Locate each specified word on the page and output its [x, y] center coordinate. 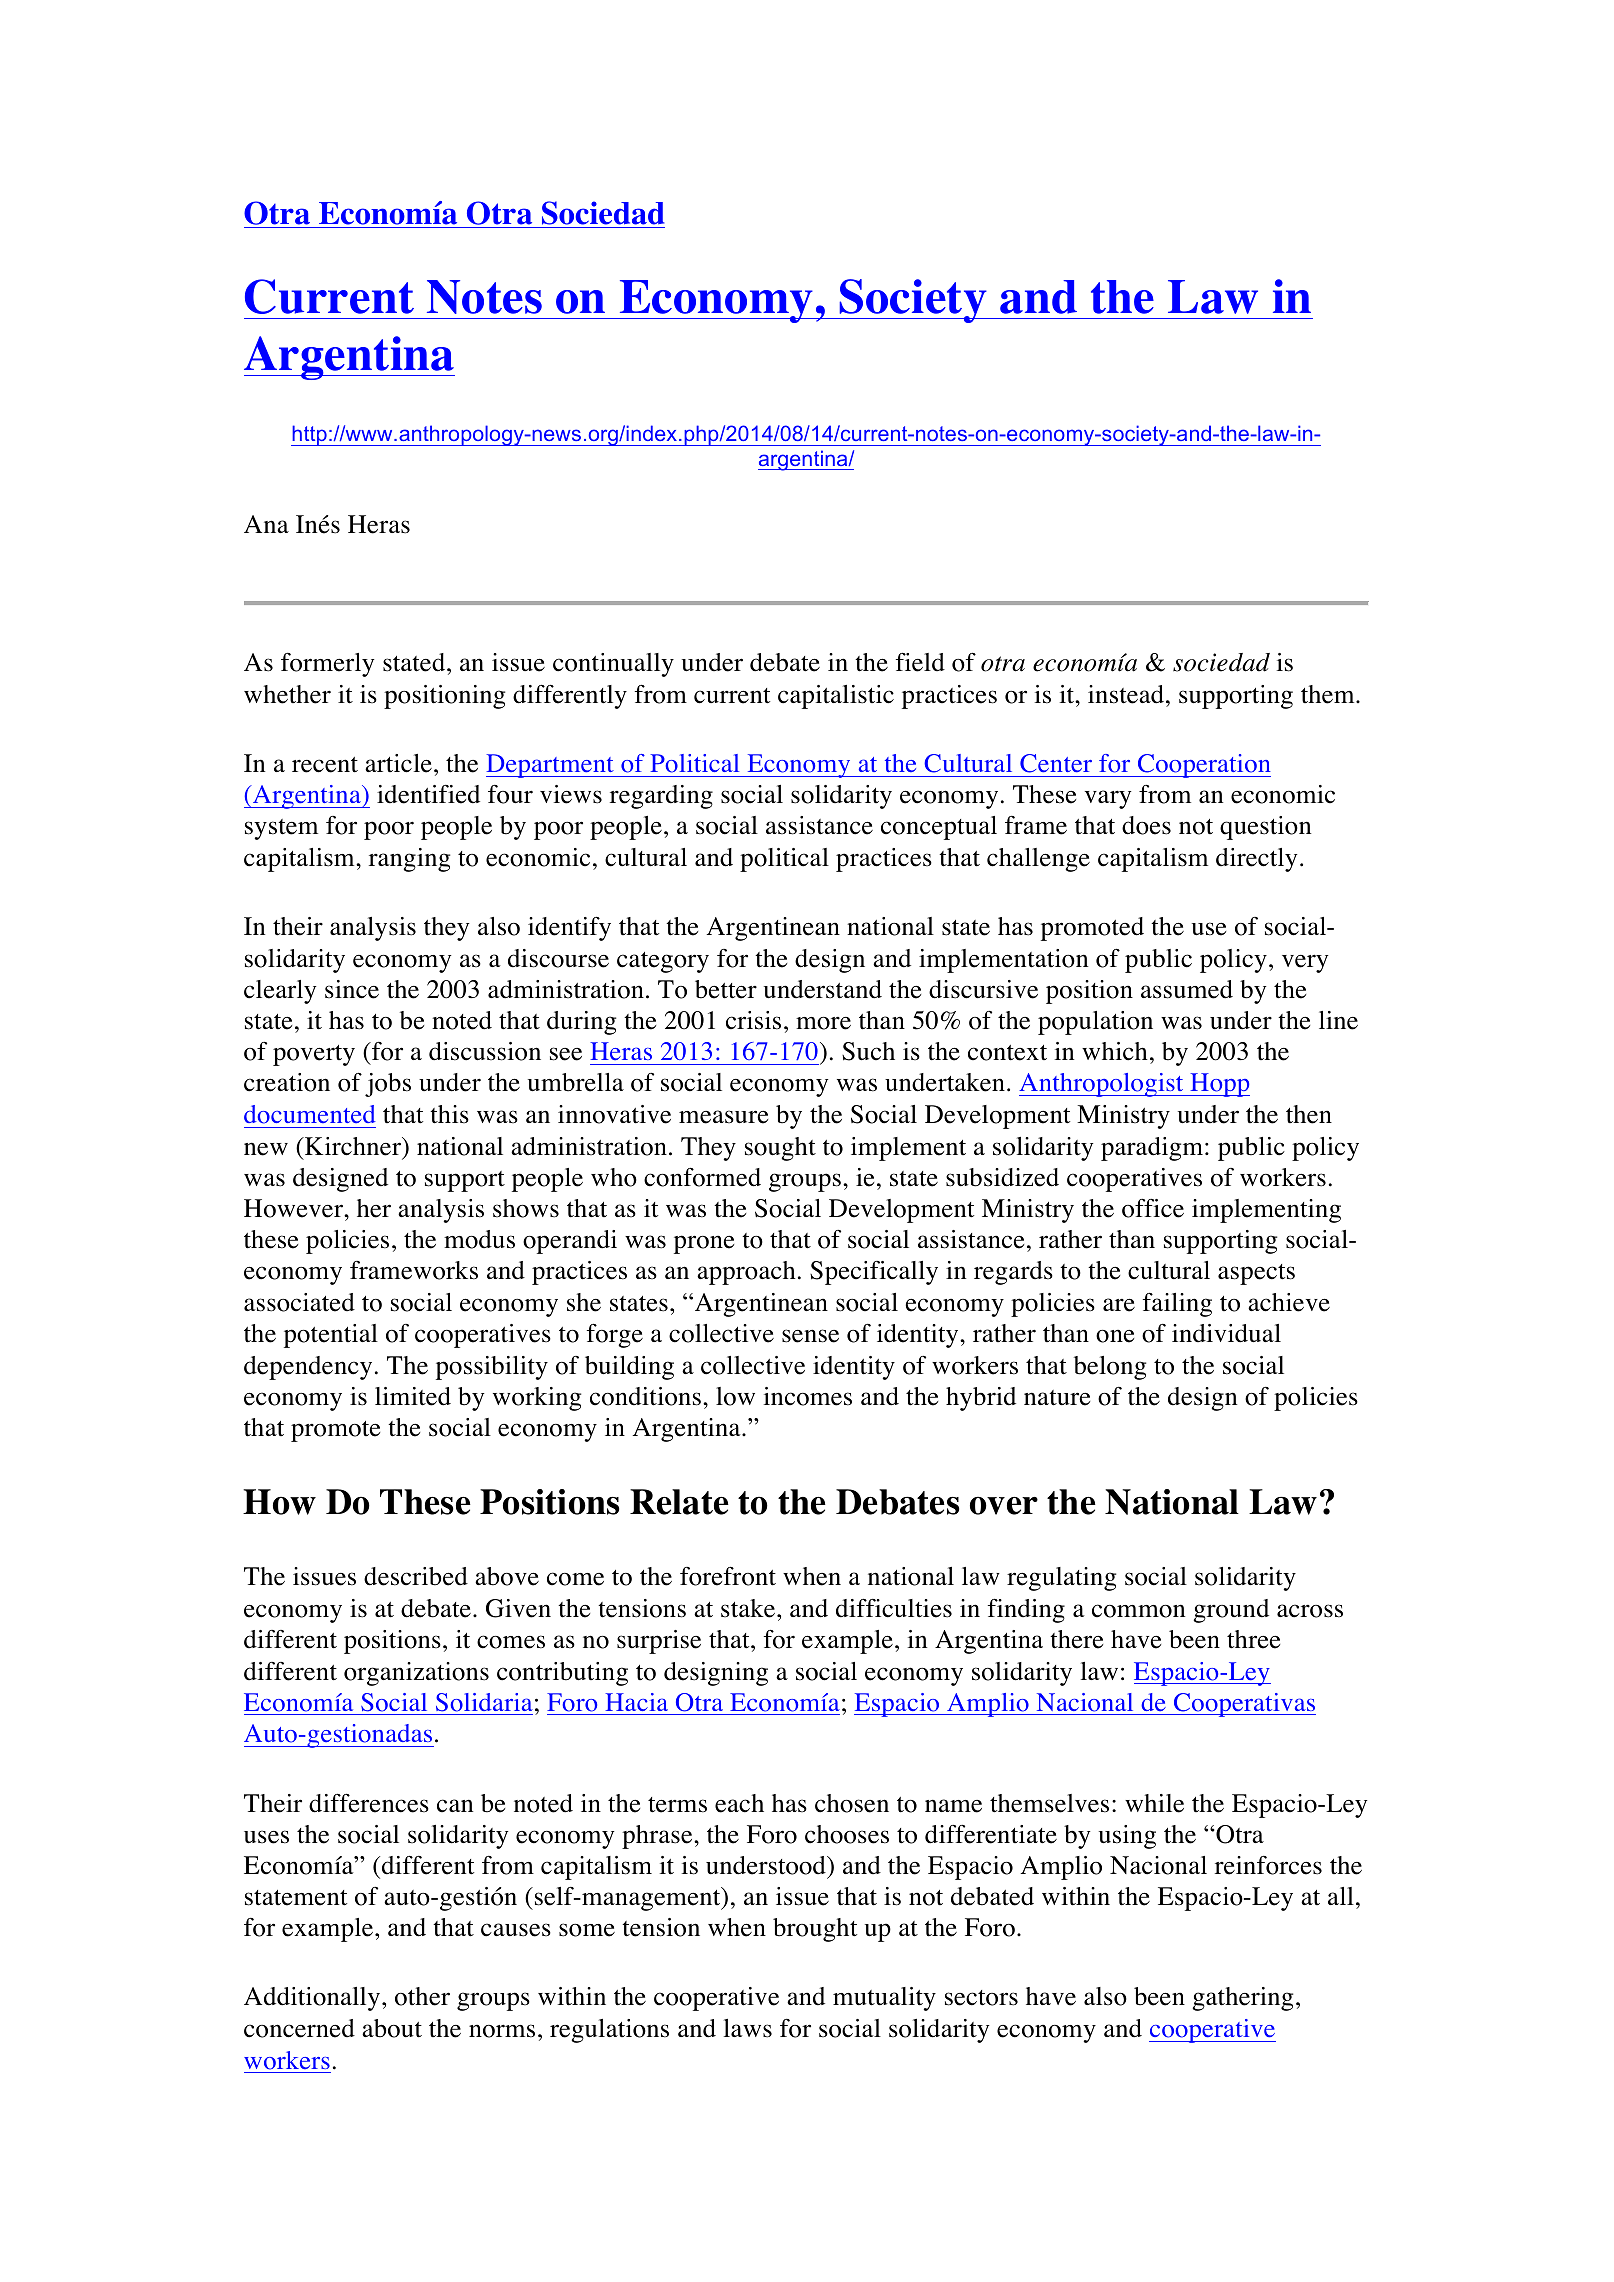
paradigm [1153, 1149]
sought [780, 1149]
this [449, 1114]
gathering [1242, 1999]
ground [1231, 1611]
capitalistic [836, 697]
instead [1127, 694]
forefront [728, 1576]
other [422, 1996]
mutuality [884, 1999]
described [416, 1576]
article [398, 763]
